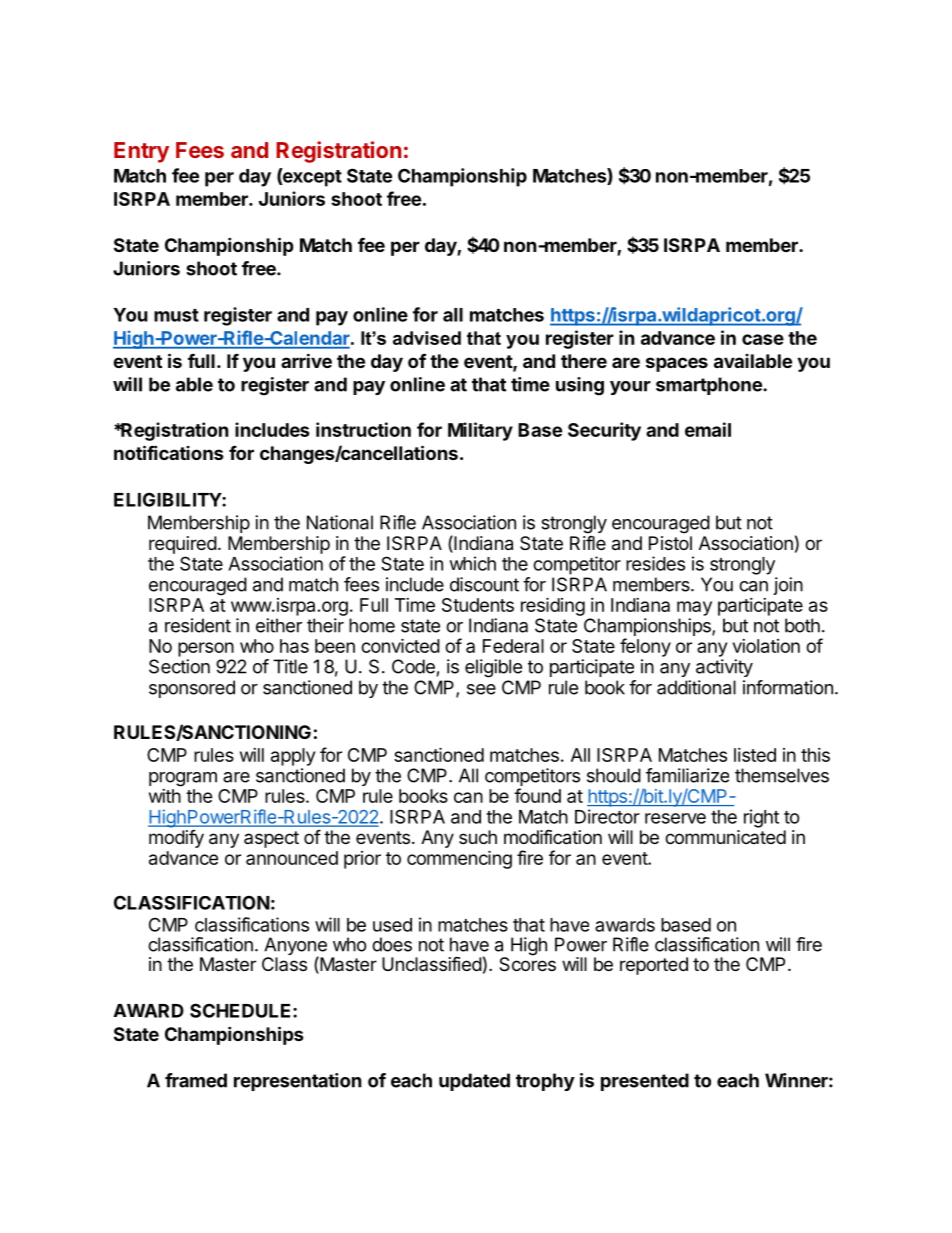 Image resolution: width=952 pixels, height=1233 pixels. Describe the element at coordinates (537, 795) in the page. I see `found` at that location.
